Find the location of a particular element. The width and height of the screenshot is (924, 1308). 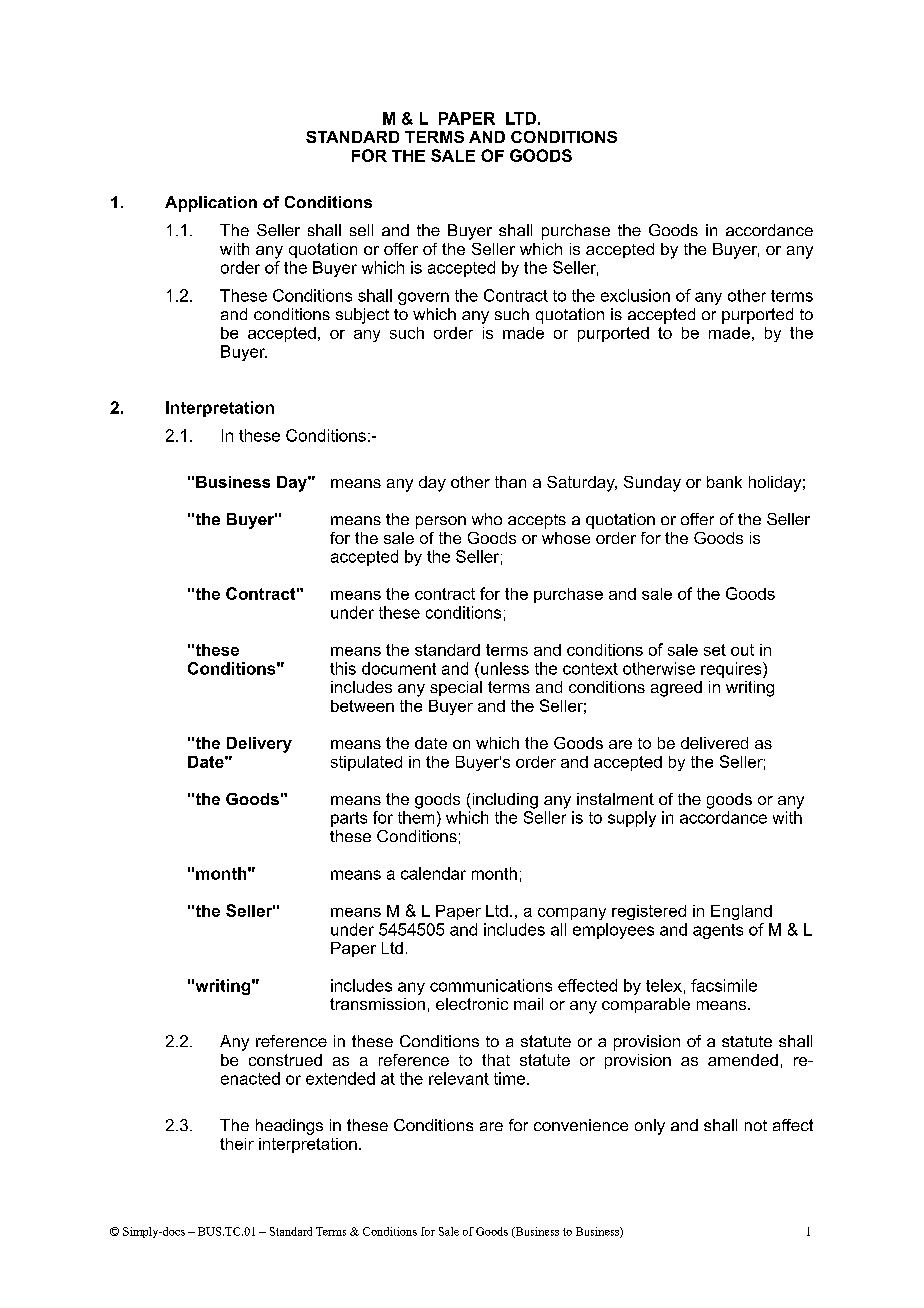

headings is located at coordinates (289, 1127).
